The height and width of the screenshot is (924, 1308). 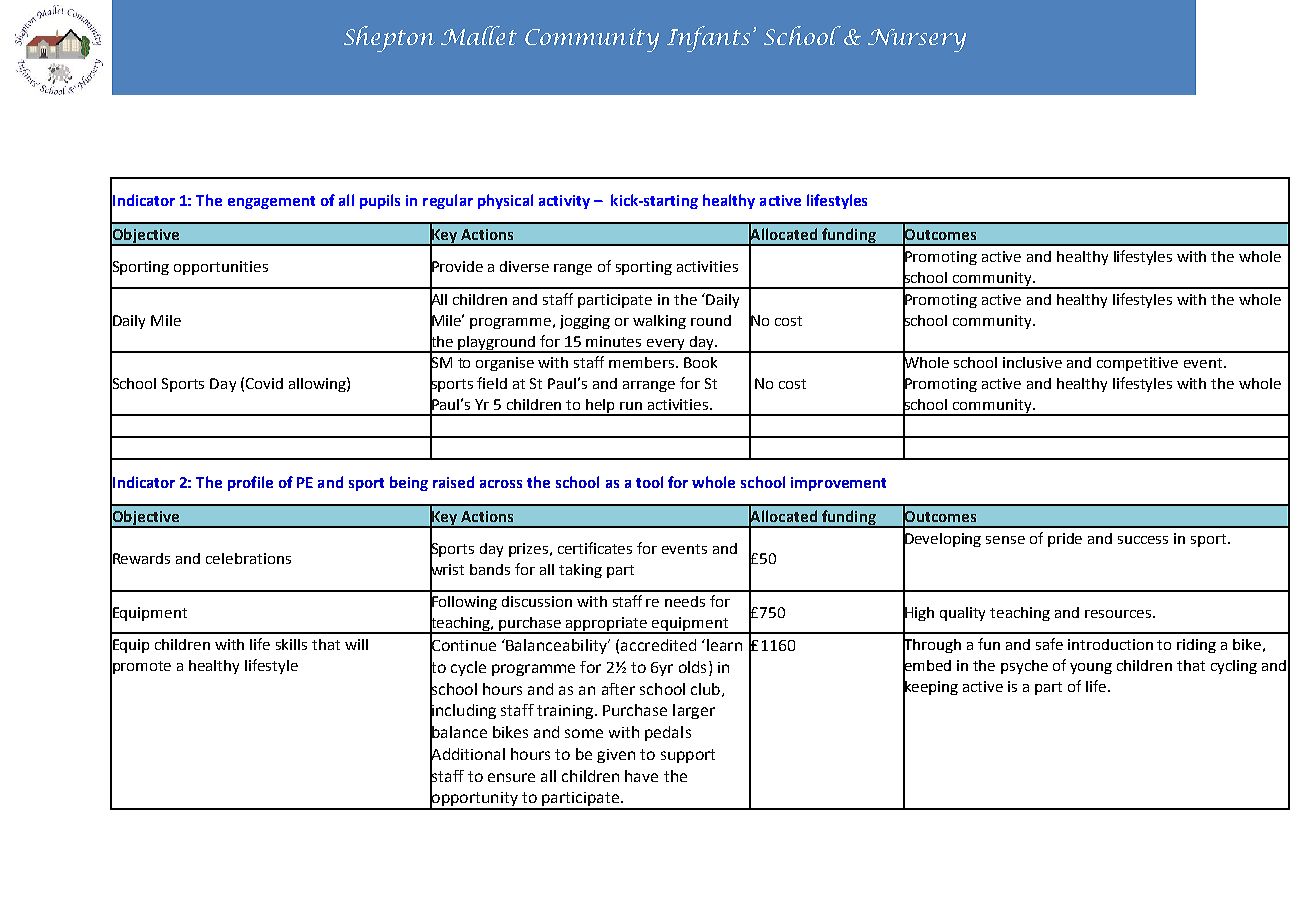 What do you see at coordinates (708, 39) in the screenshot?
I see `Infants` at bounding box center [708, 39].
